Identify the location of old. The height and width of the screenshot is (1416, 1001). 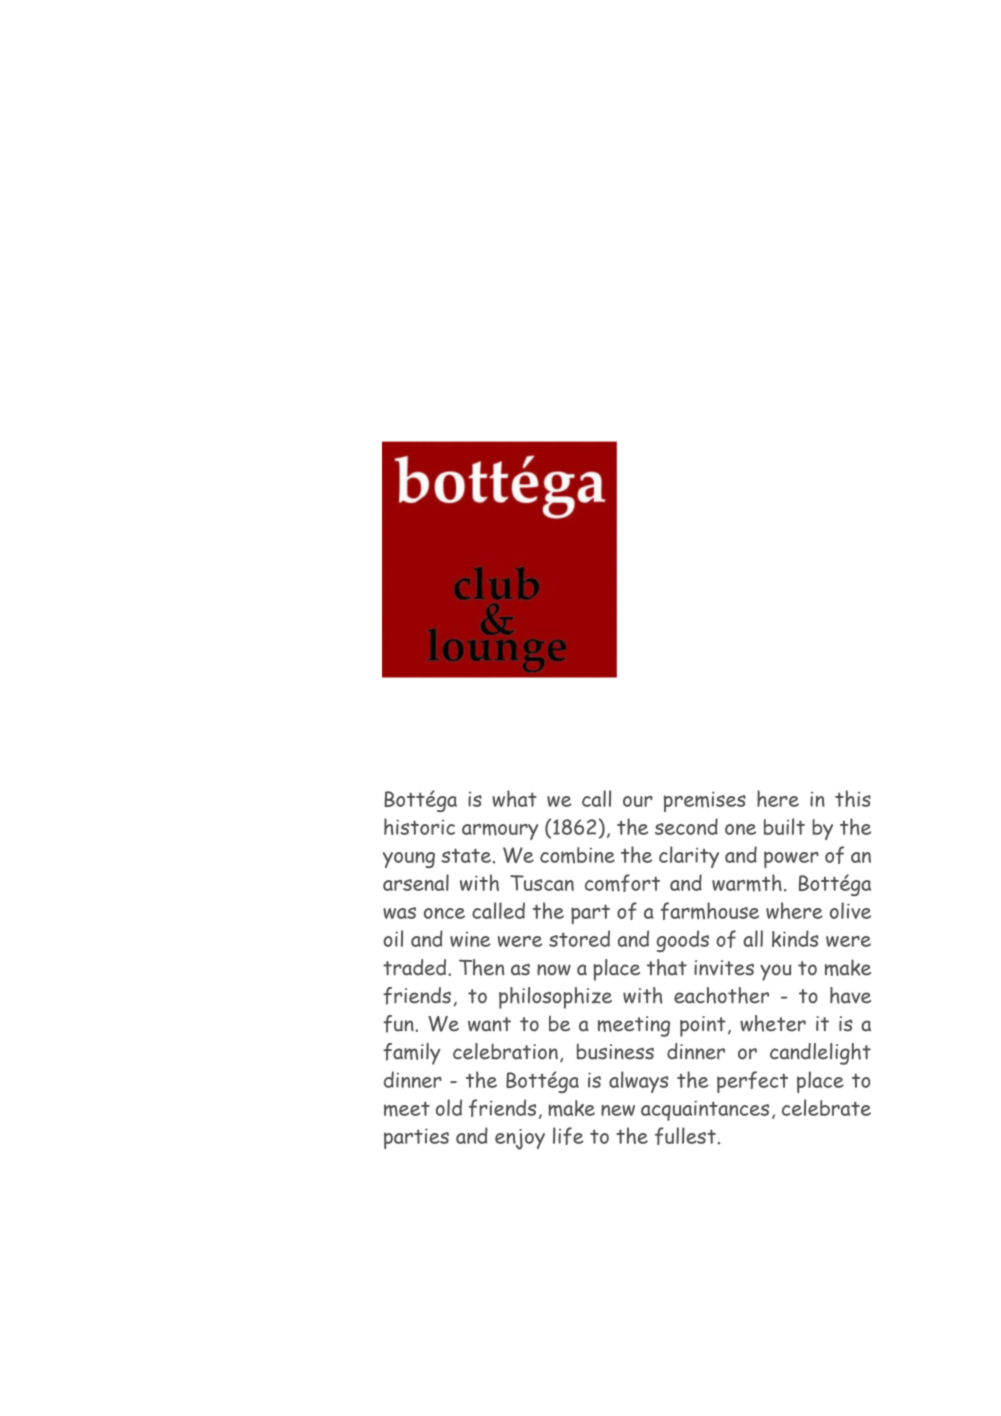
(449, 1107).
